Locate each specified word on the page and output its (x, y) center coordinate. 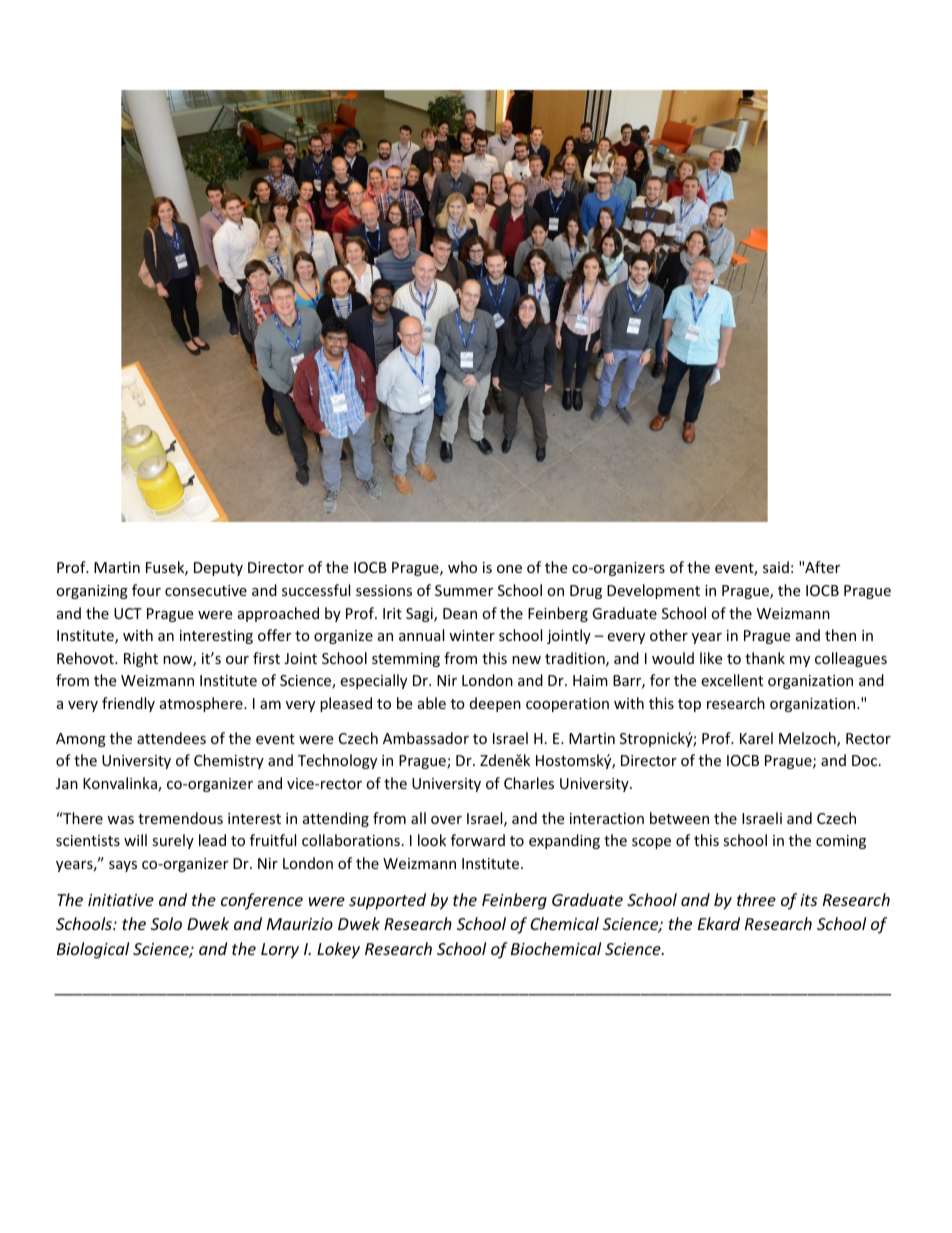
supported (387, 901)
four (146, 590)
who (462, 567)
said (776, 567)
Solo (166, 923)
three (756, 899)
